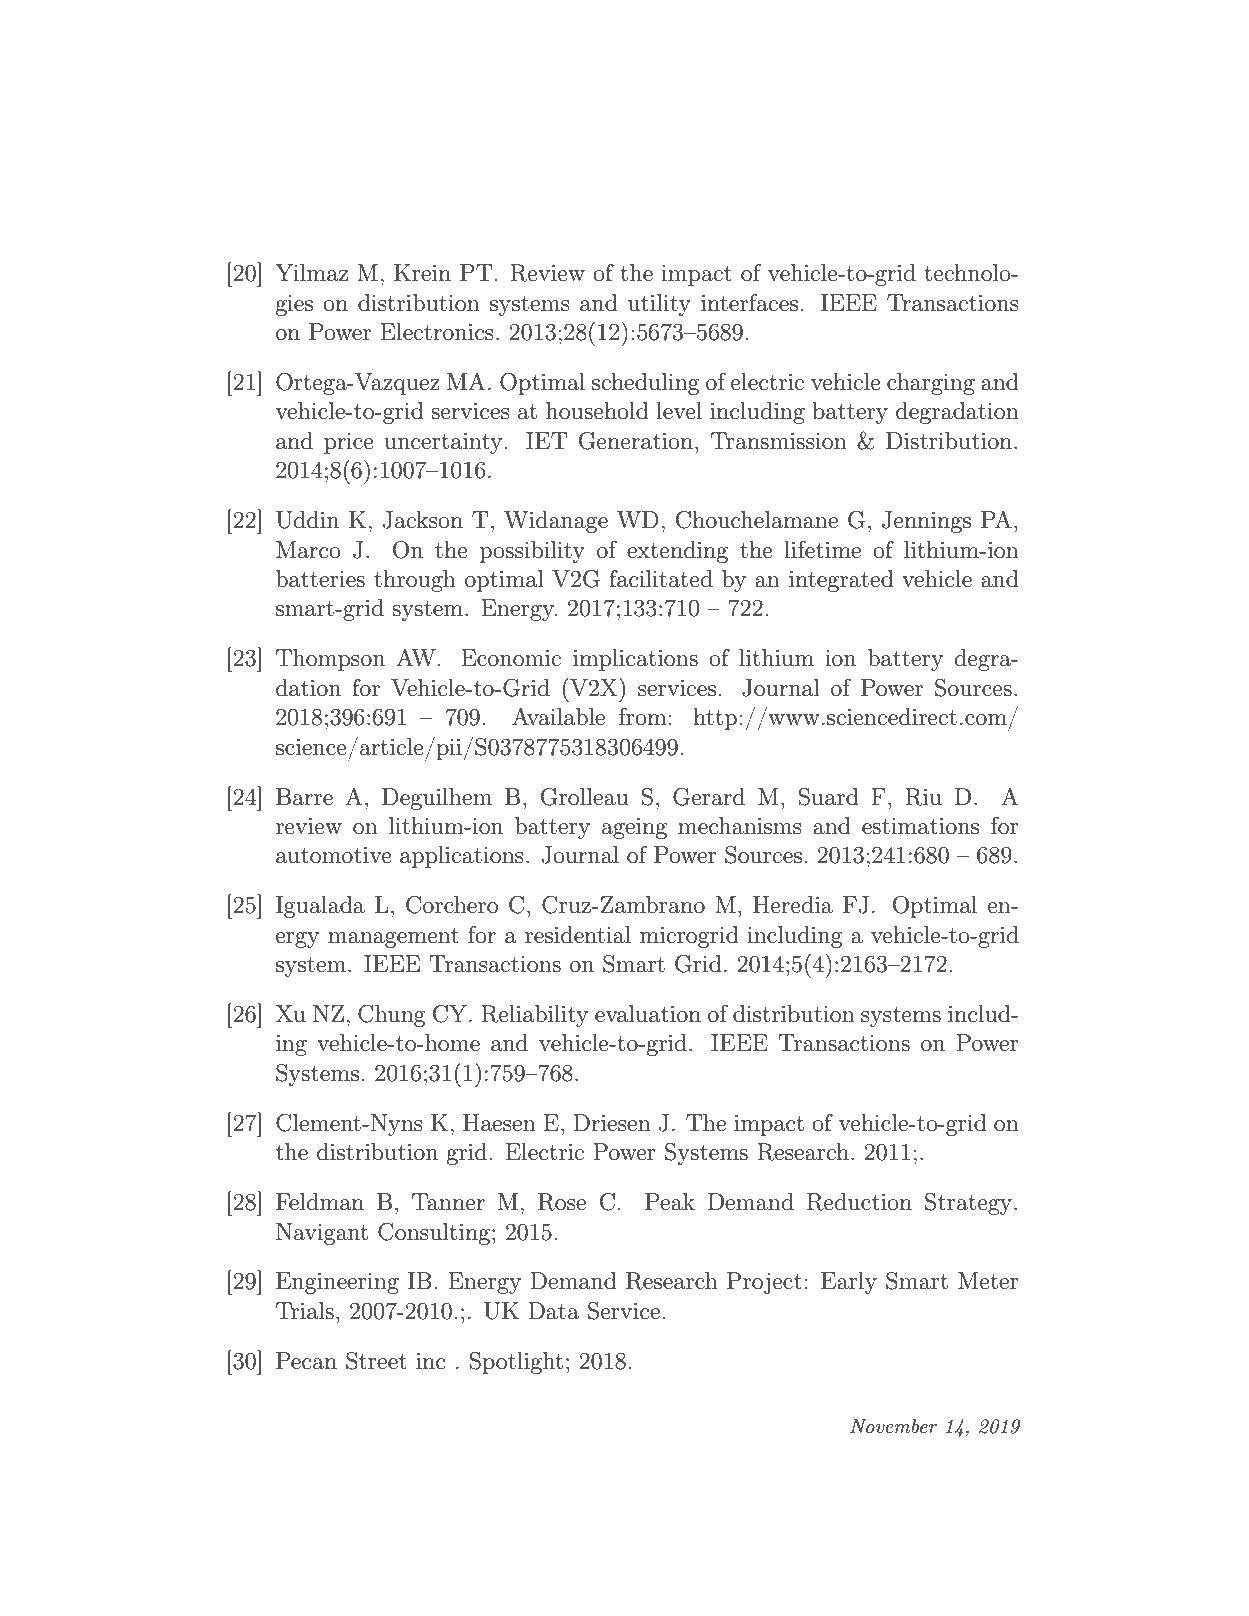 Image resolution: width=1249 pixels, height=1616 pixels. I want to click on Street, so click(376, 1361).
